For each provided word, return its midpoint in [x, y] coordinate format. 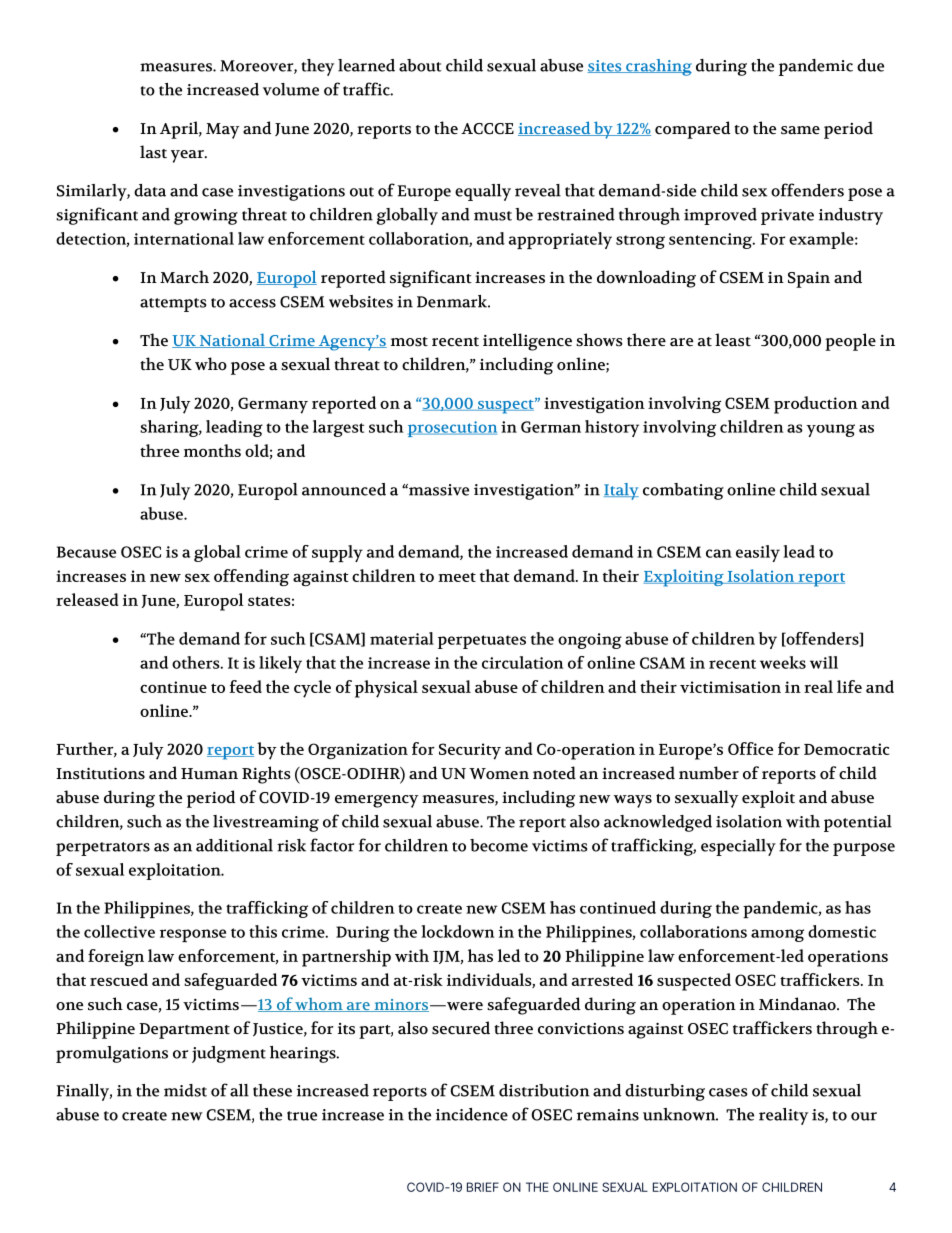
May [223, 131]
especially [738, 847]
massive [438, 490]
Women [499, 774]
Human [209, 773]
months [212, 450]
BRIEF [483, 1187]
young [830, 430]
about [420, 65]
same [800, 130]
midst [185, 1090]
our [864, 1116]
